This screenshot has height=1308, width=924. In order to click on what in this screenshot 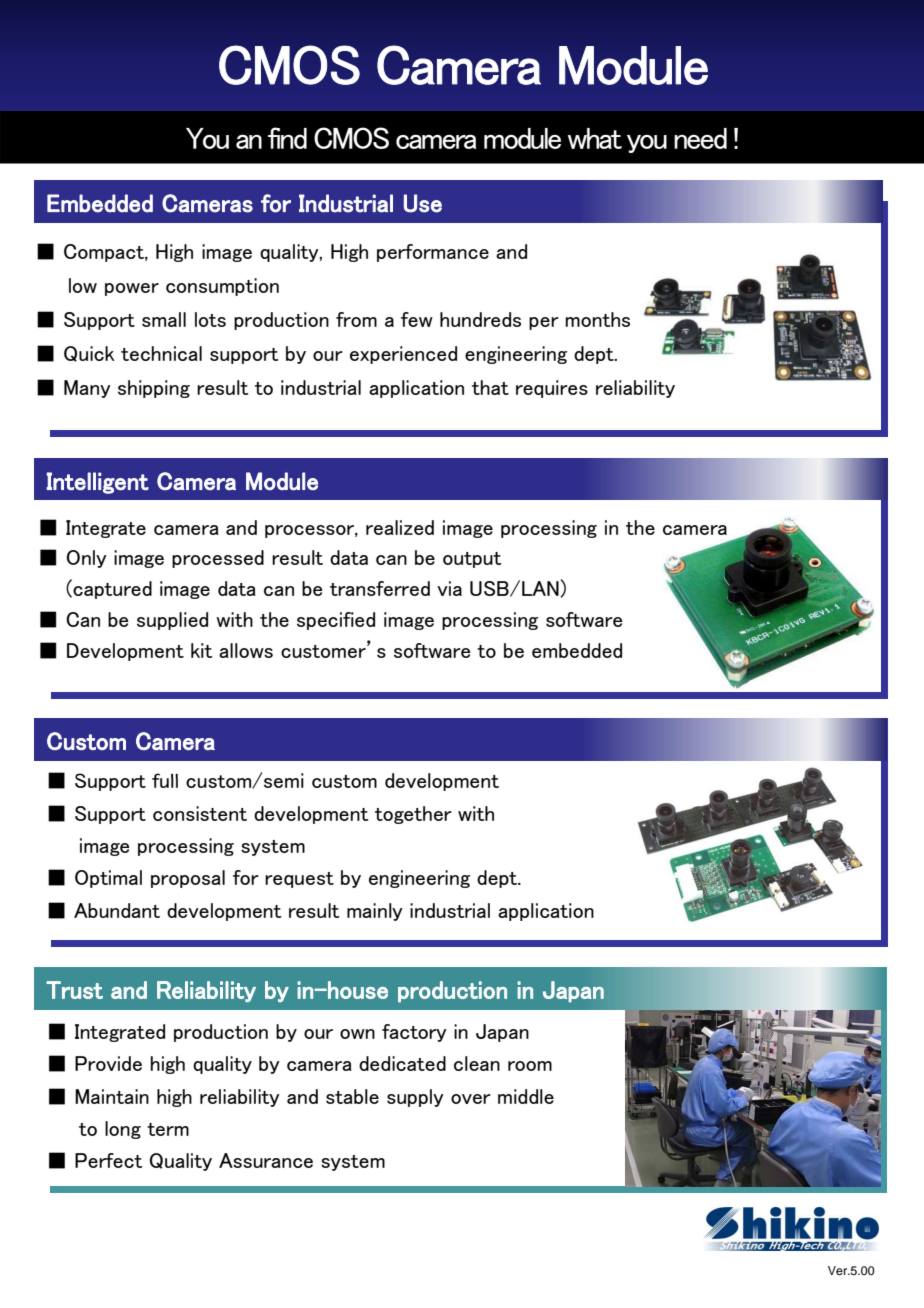, I will do `click(595, 138)`.
